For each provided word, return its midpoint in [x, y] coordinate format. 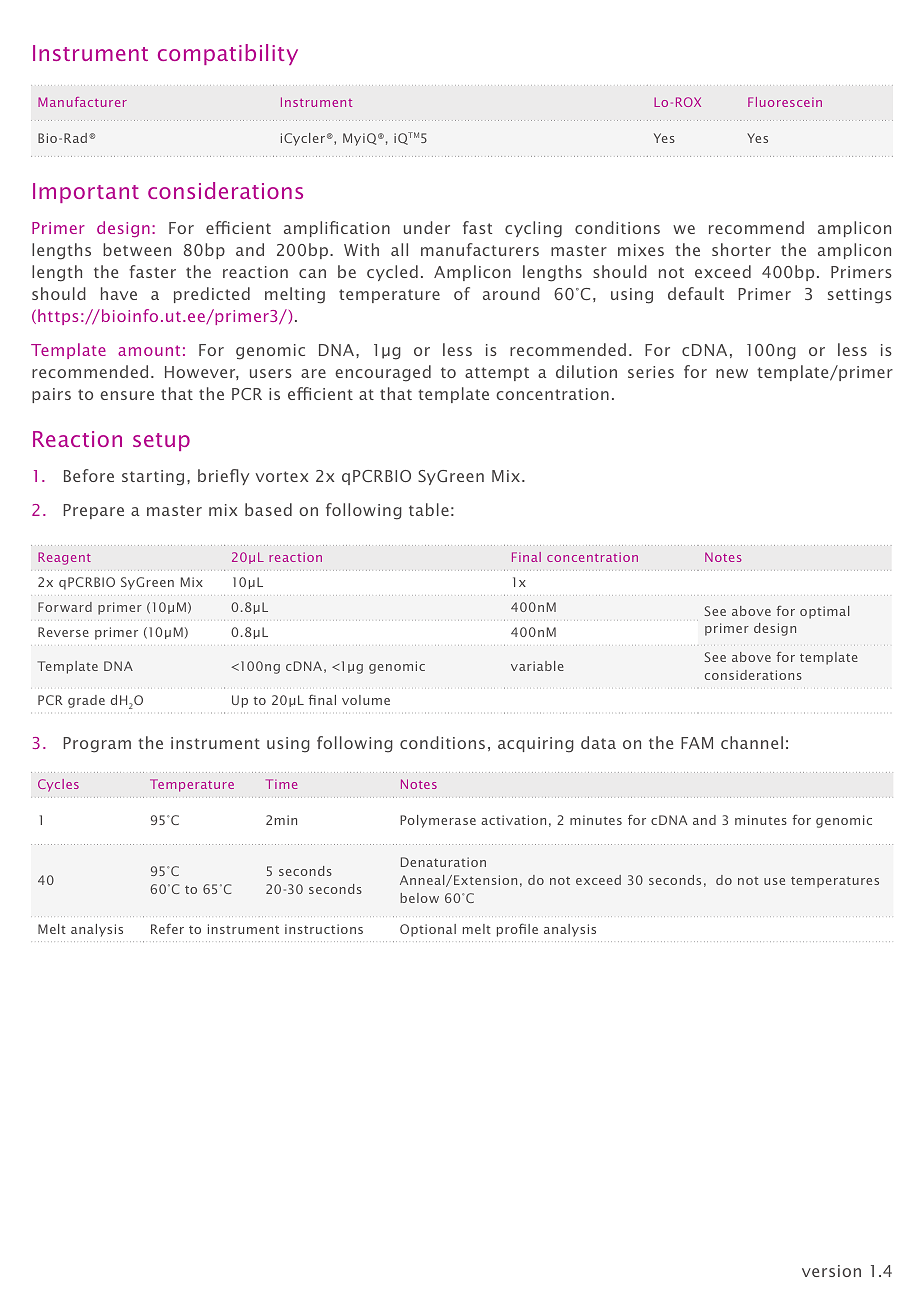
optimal [824, 612]
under [427, 227]
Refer [167, 928]
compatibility [228, 54]
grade [86, 701]
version [831, 1271]
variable [537, 666]
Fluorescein [785, 102]
